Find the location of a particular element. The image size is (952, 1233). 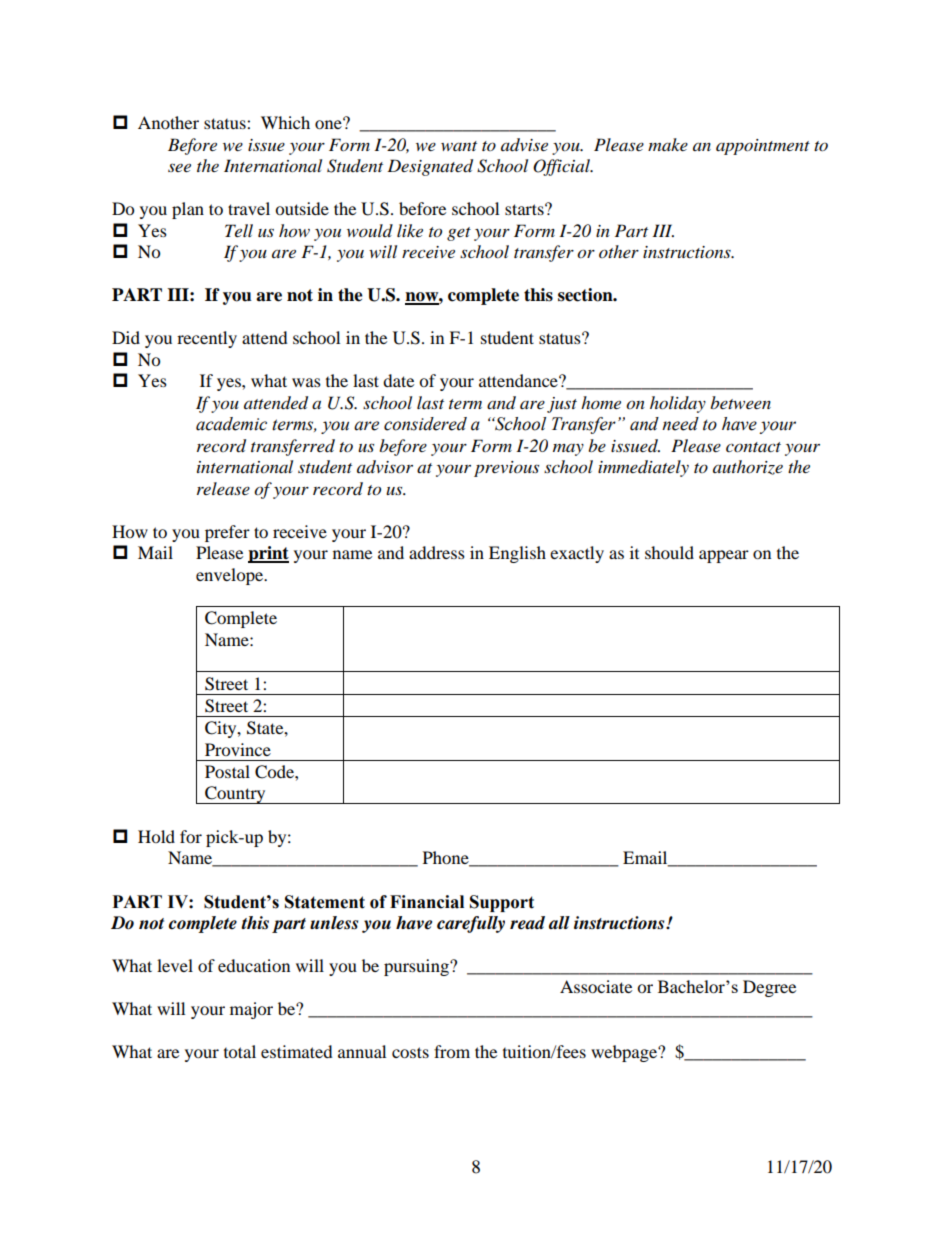

from is located at coordinates (452, 1051).
